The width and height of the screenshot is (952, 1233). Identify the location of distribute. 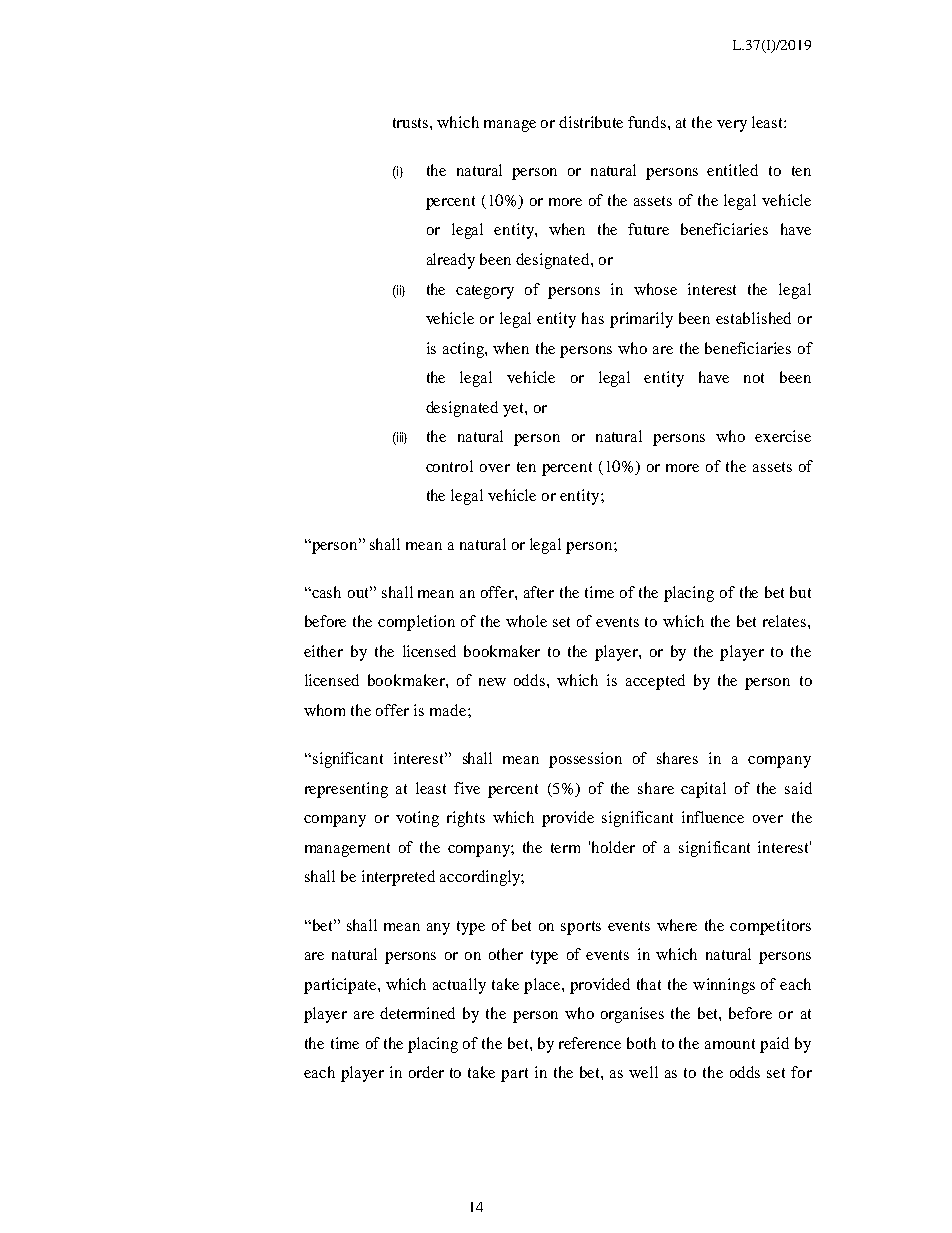
(591, 122).
